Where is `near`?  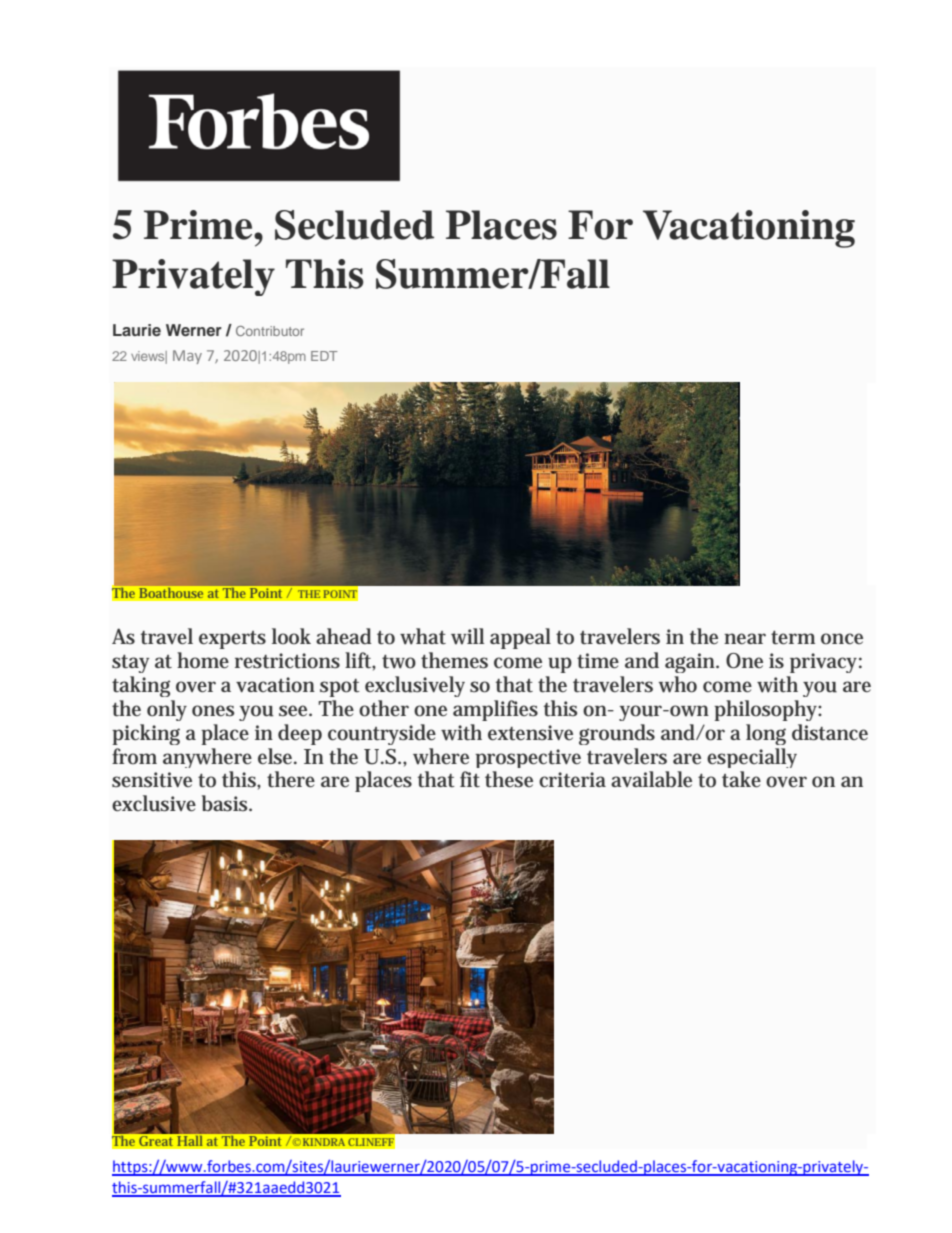
near is located at coordinates (745, 639).
